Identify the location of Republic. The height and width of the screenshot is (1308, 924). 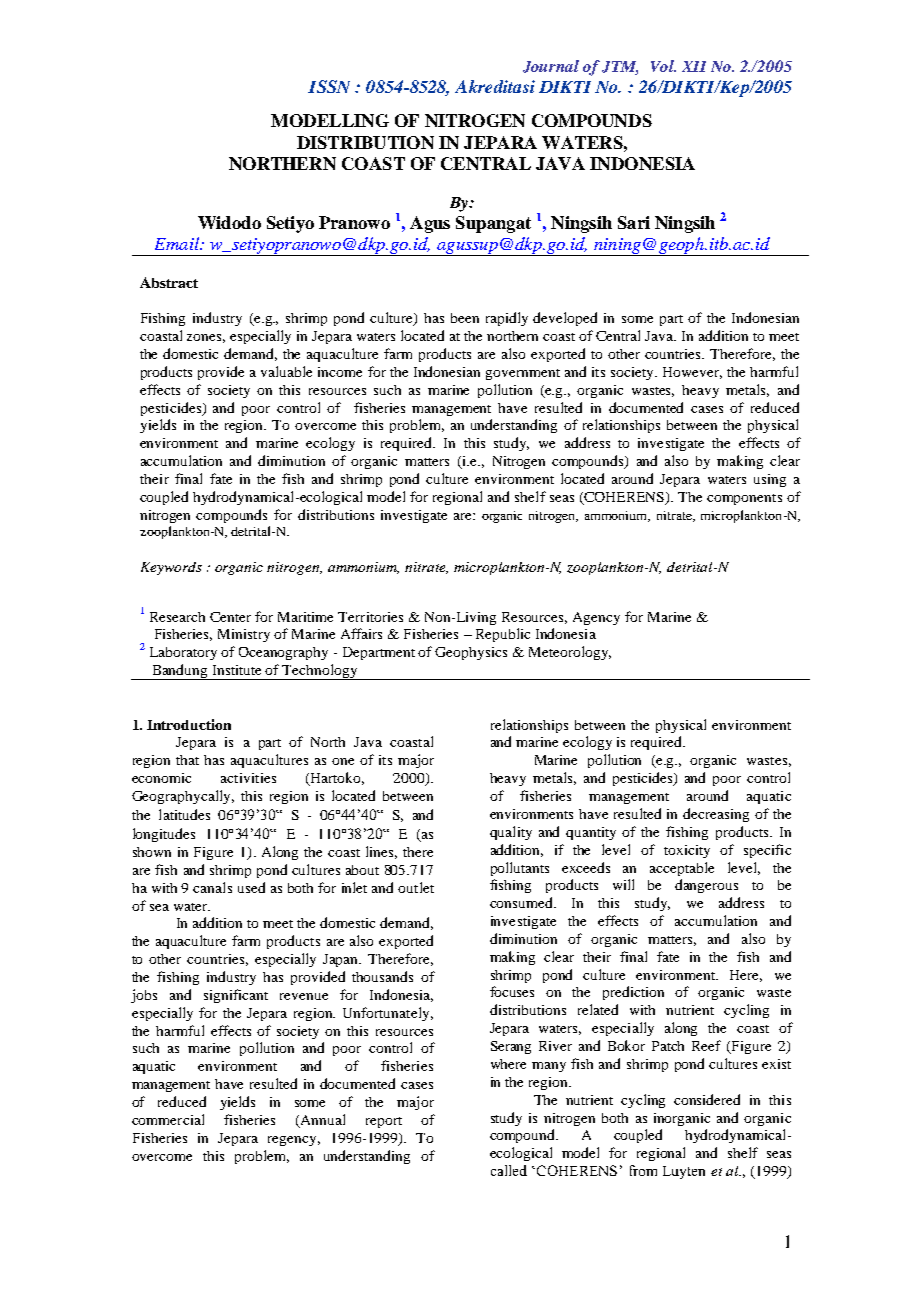
(503, 635).
